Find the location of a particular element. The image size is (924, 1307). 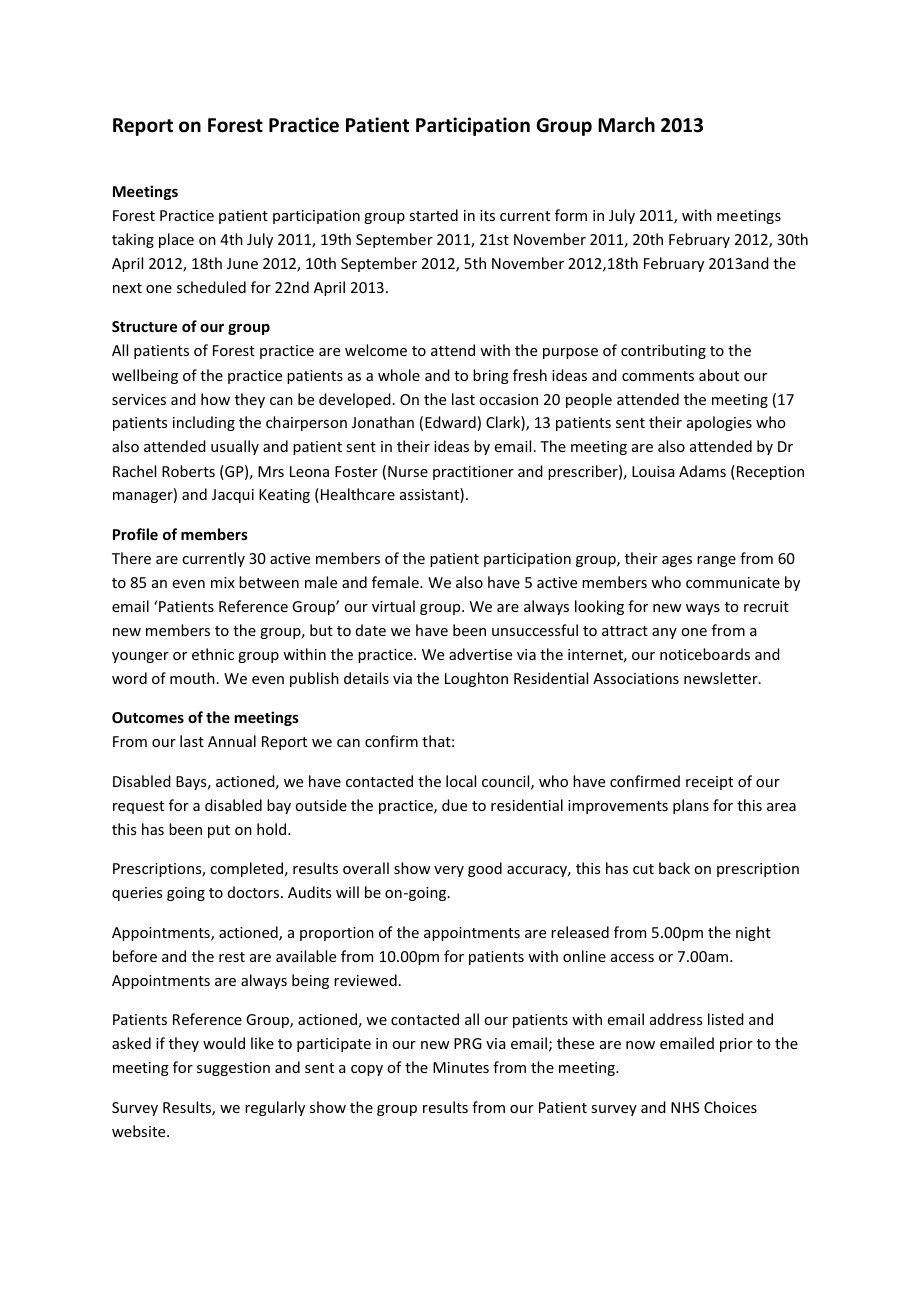

practitioner is located at coordinates (473, 473).
